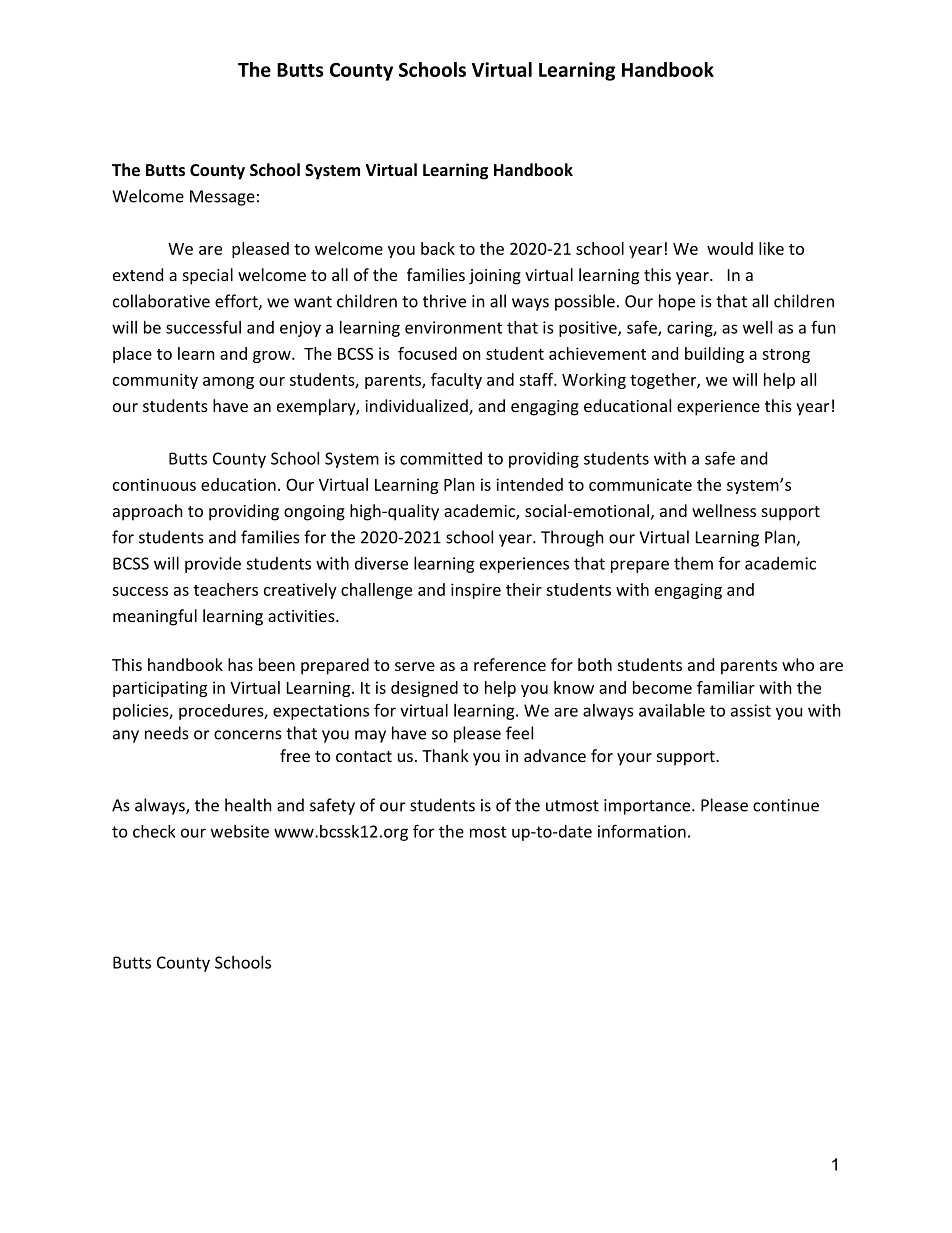  What do you see at coordinates (730, 248) in the screenshot?
I see `would` at bounding box center [730, 248].
